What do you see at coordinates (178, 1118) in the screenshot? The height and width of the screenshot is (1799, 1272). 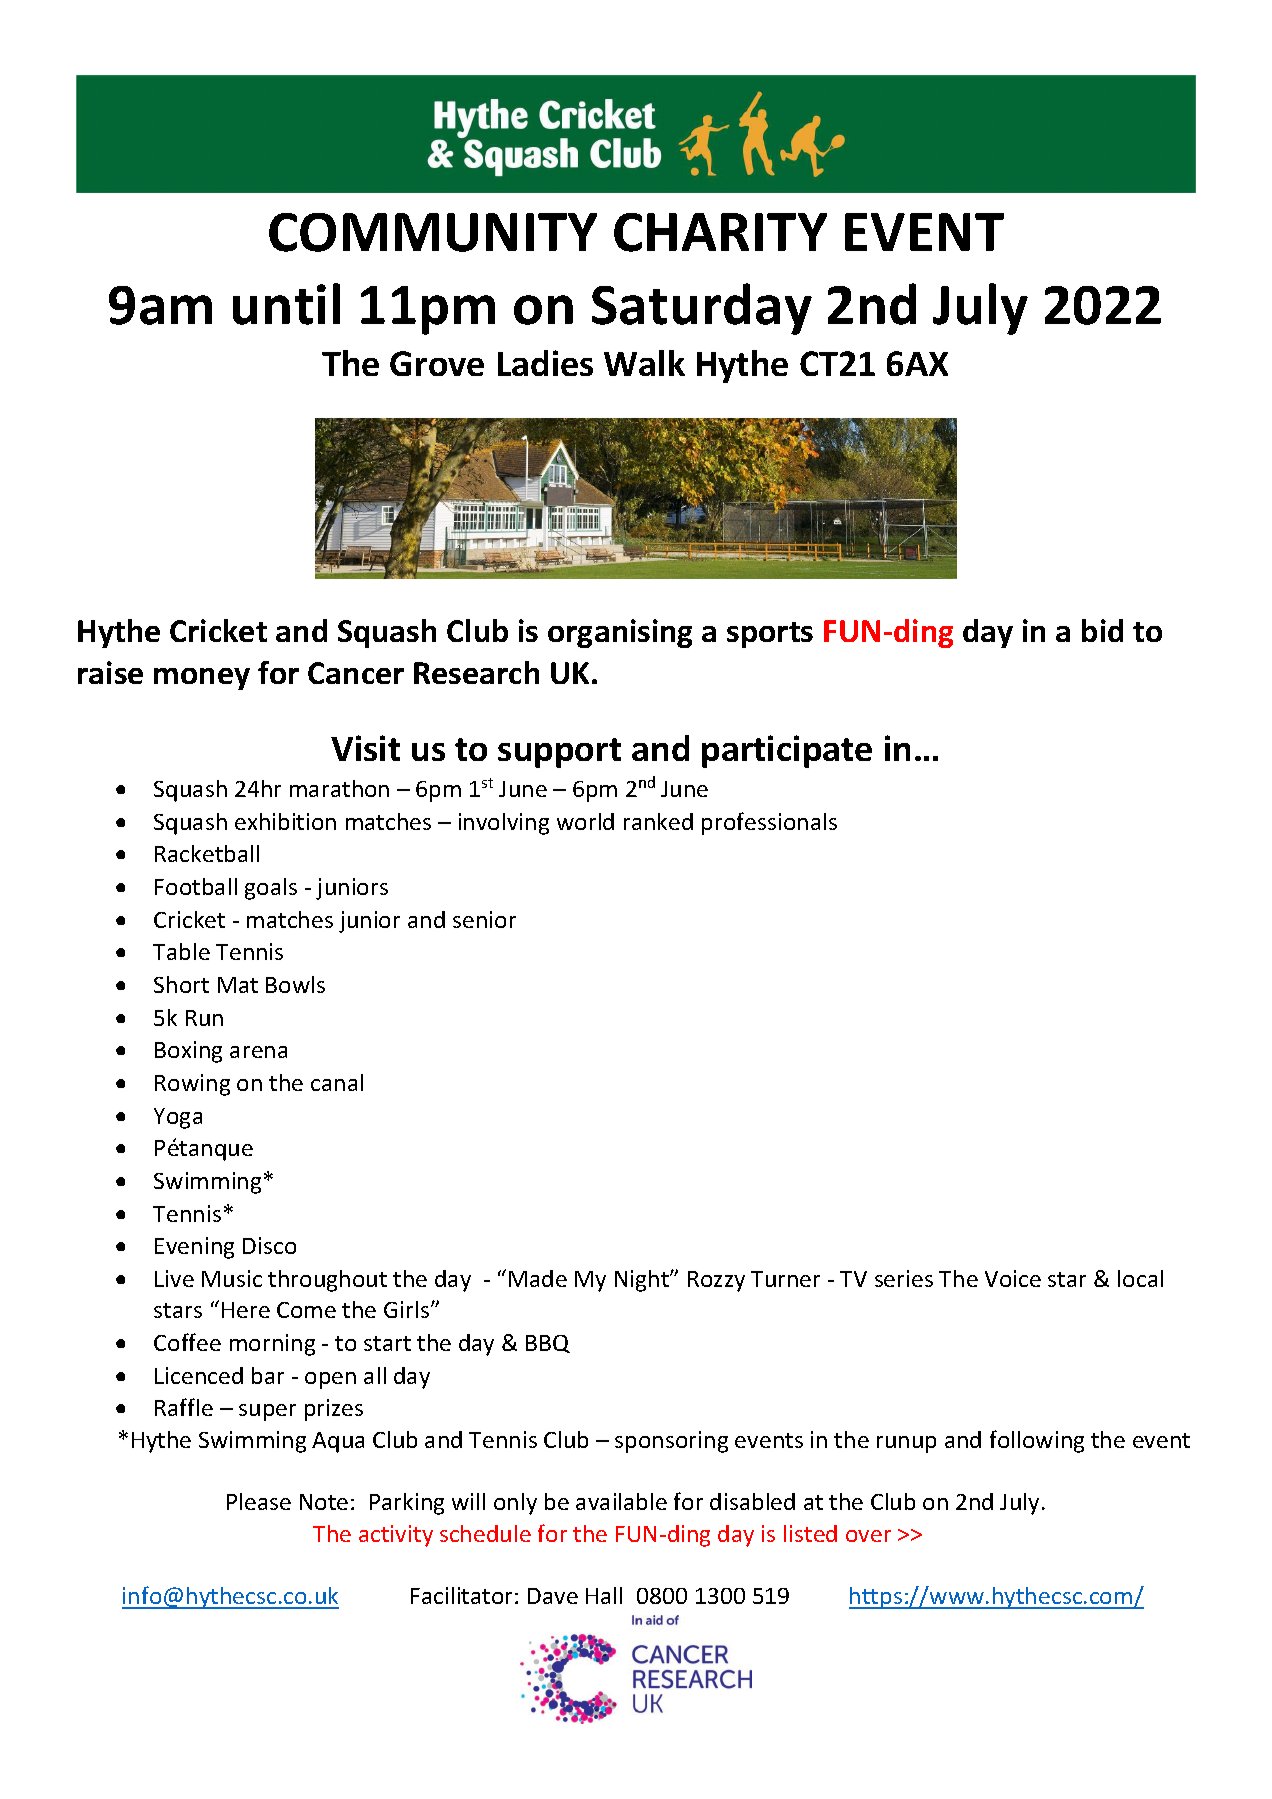 I see `Yoga` at bounding box center [178, 1118].
